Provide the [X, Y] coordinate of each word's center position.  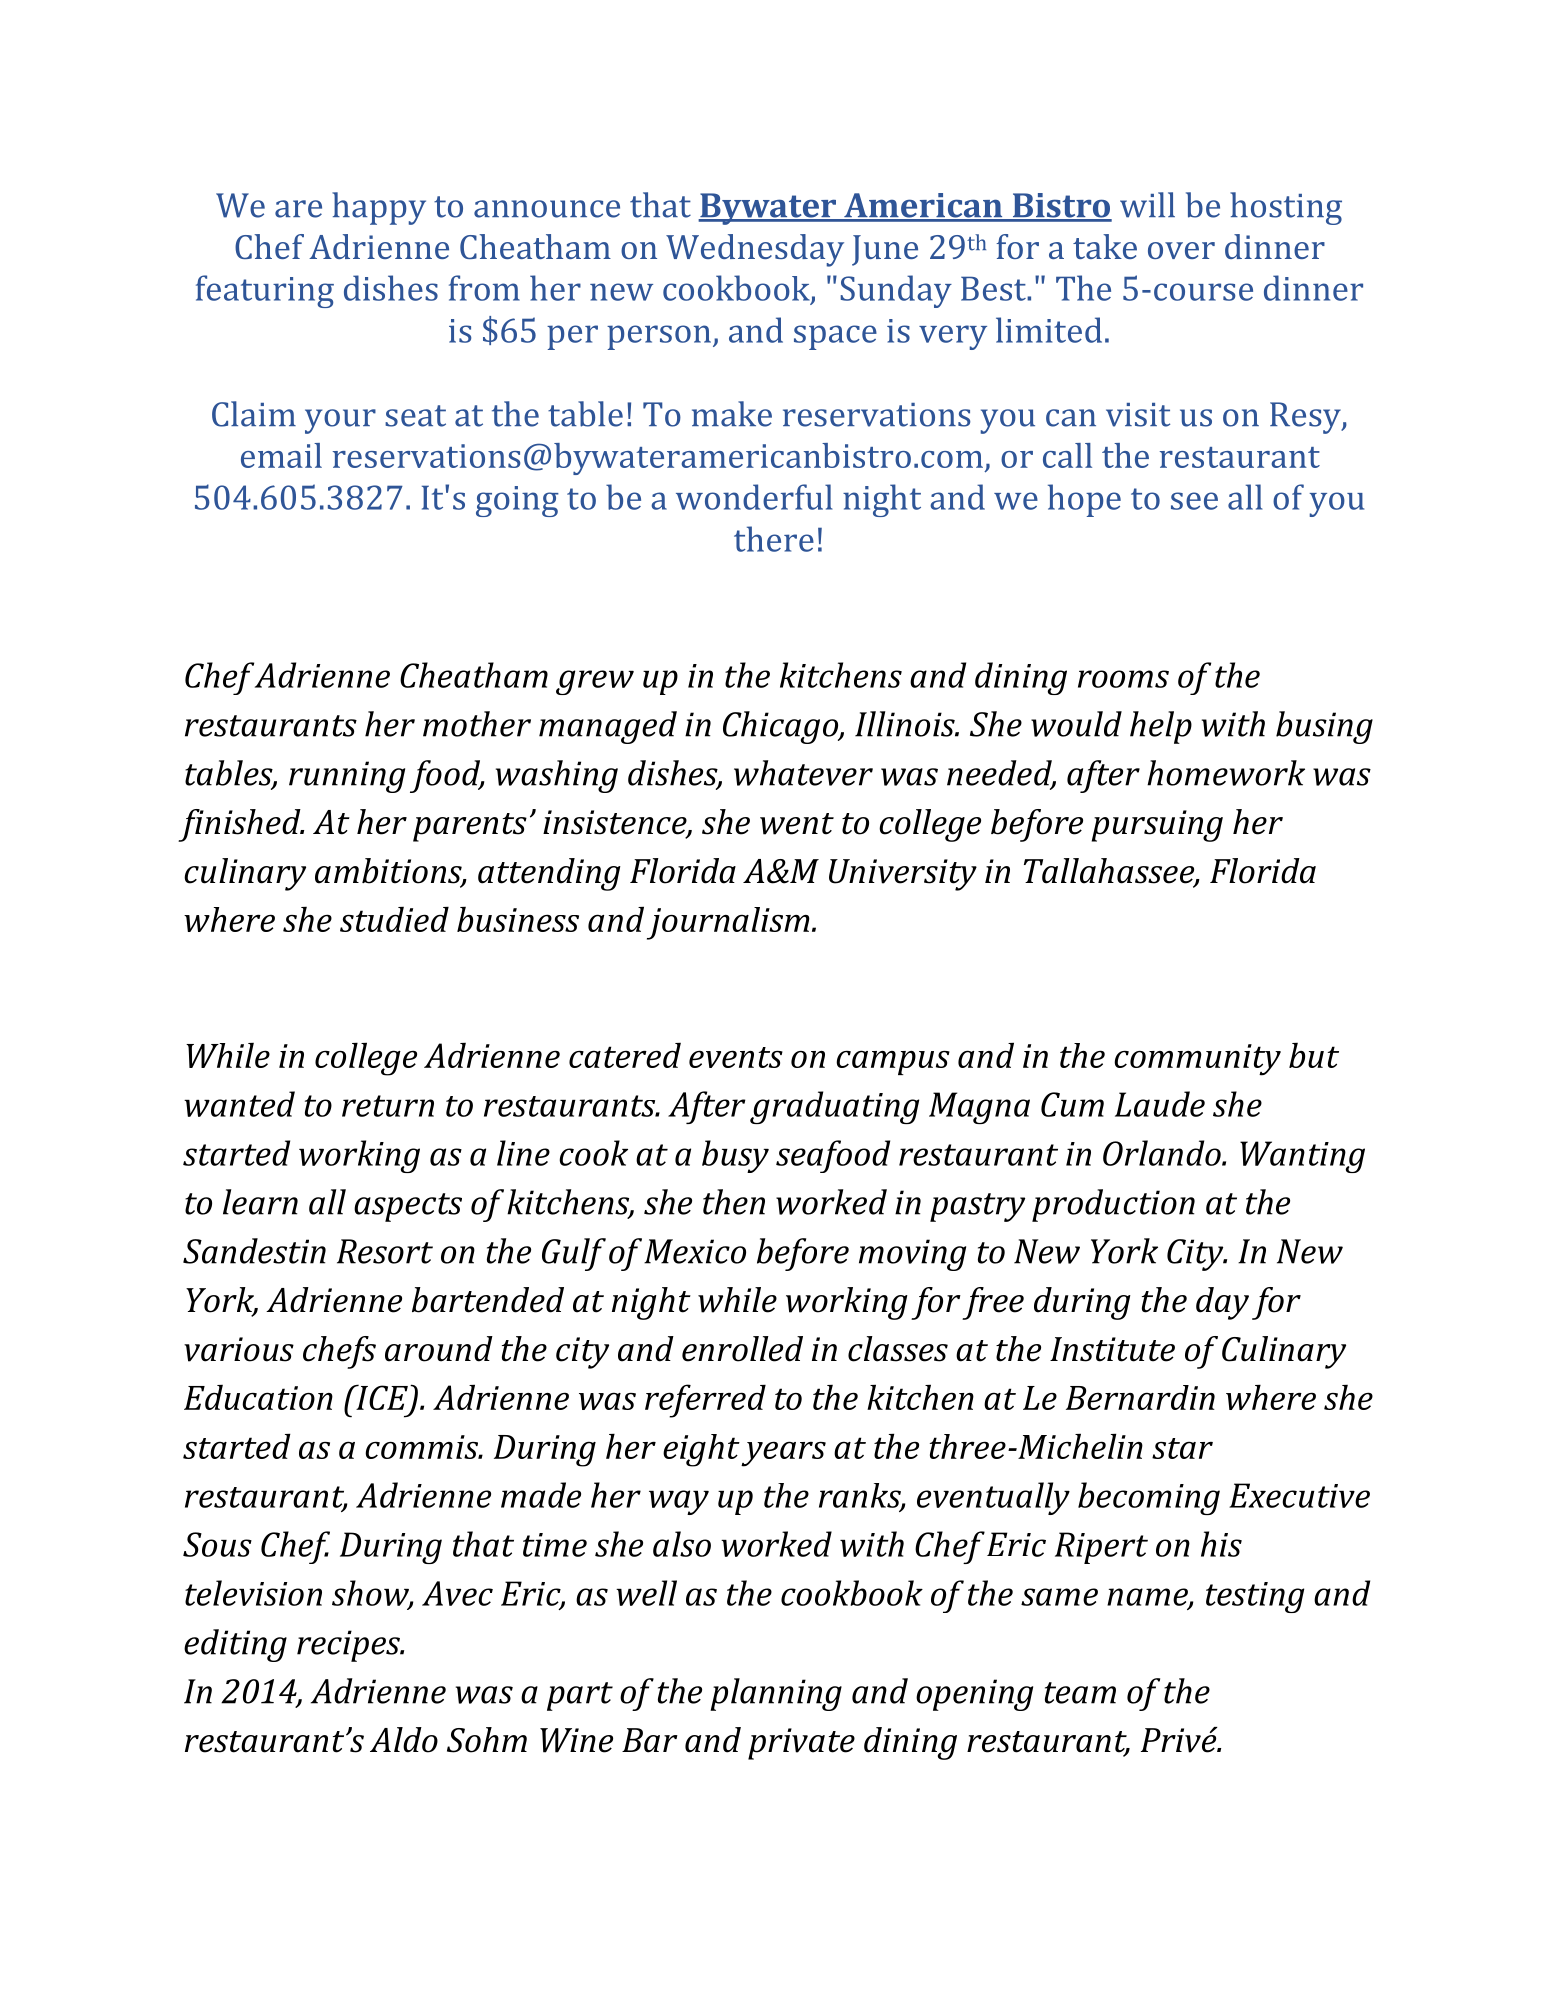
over [1181, 250]
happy [379, 208]
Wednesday [755, 250]
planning [776, 1694]
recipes [350, 1646]
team [1080, 1693]
